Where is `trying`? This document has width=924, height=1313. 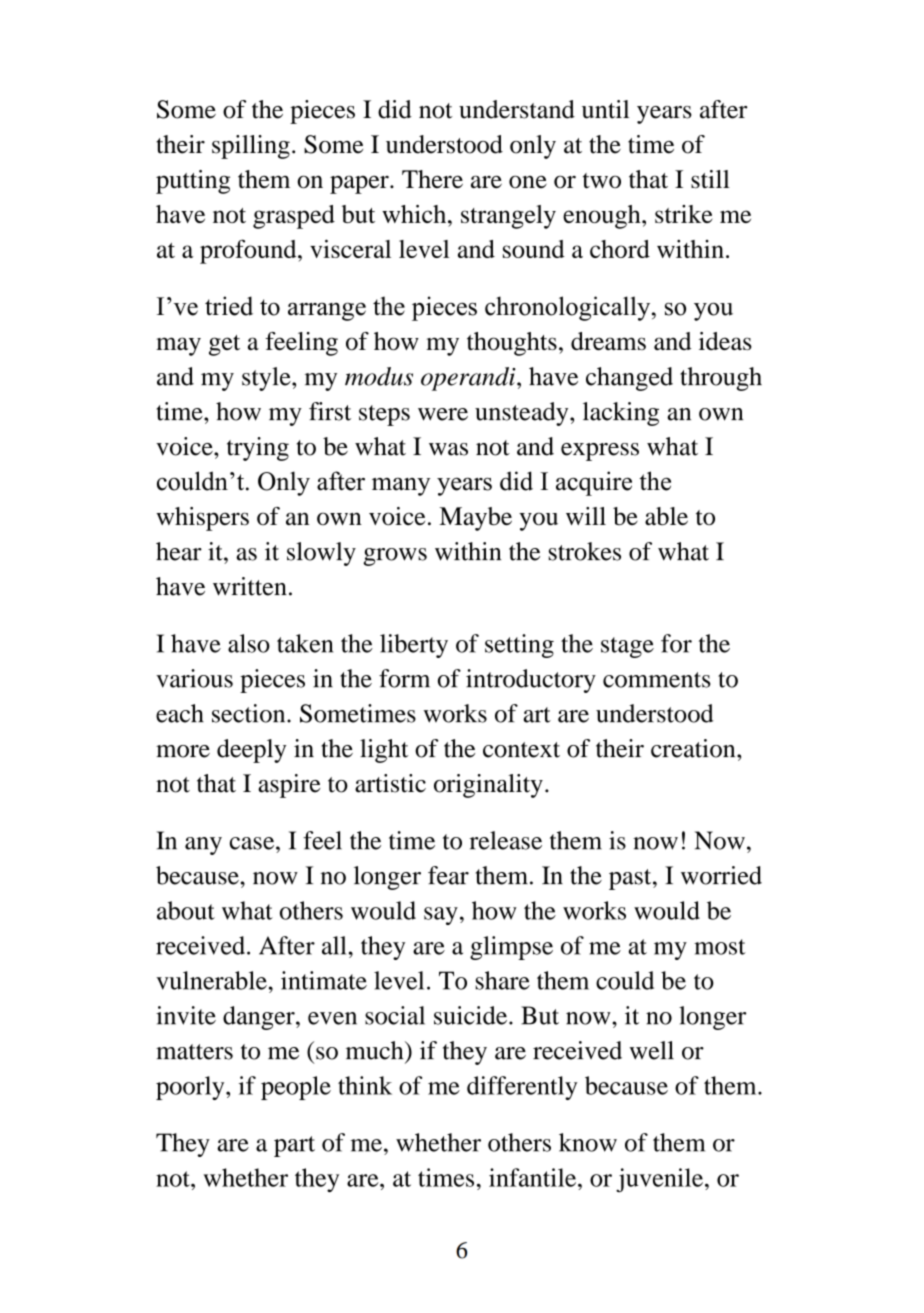 trying is located at coordinates (258, 449).
